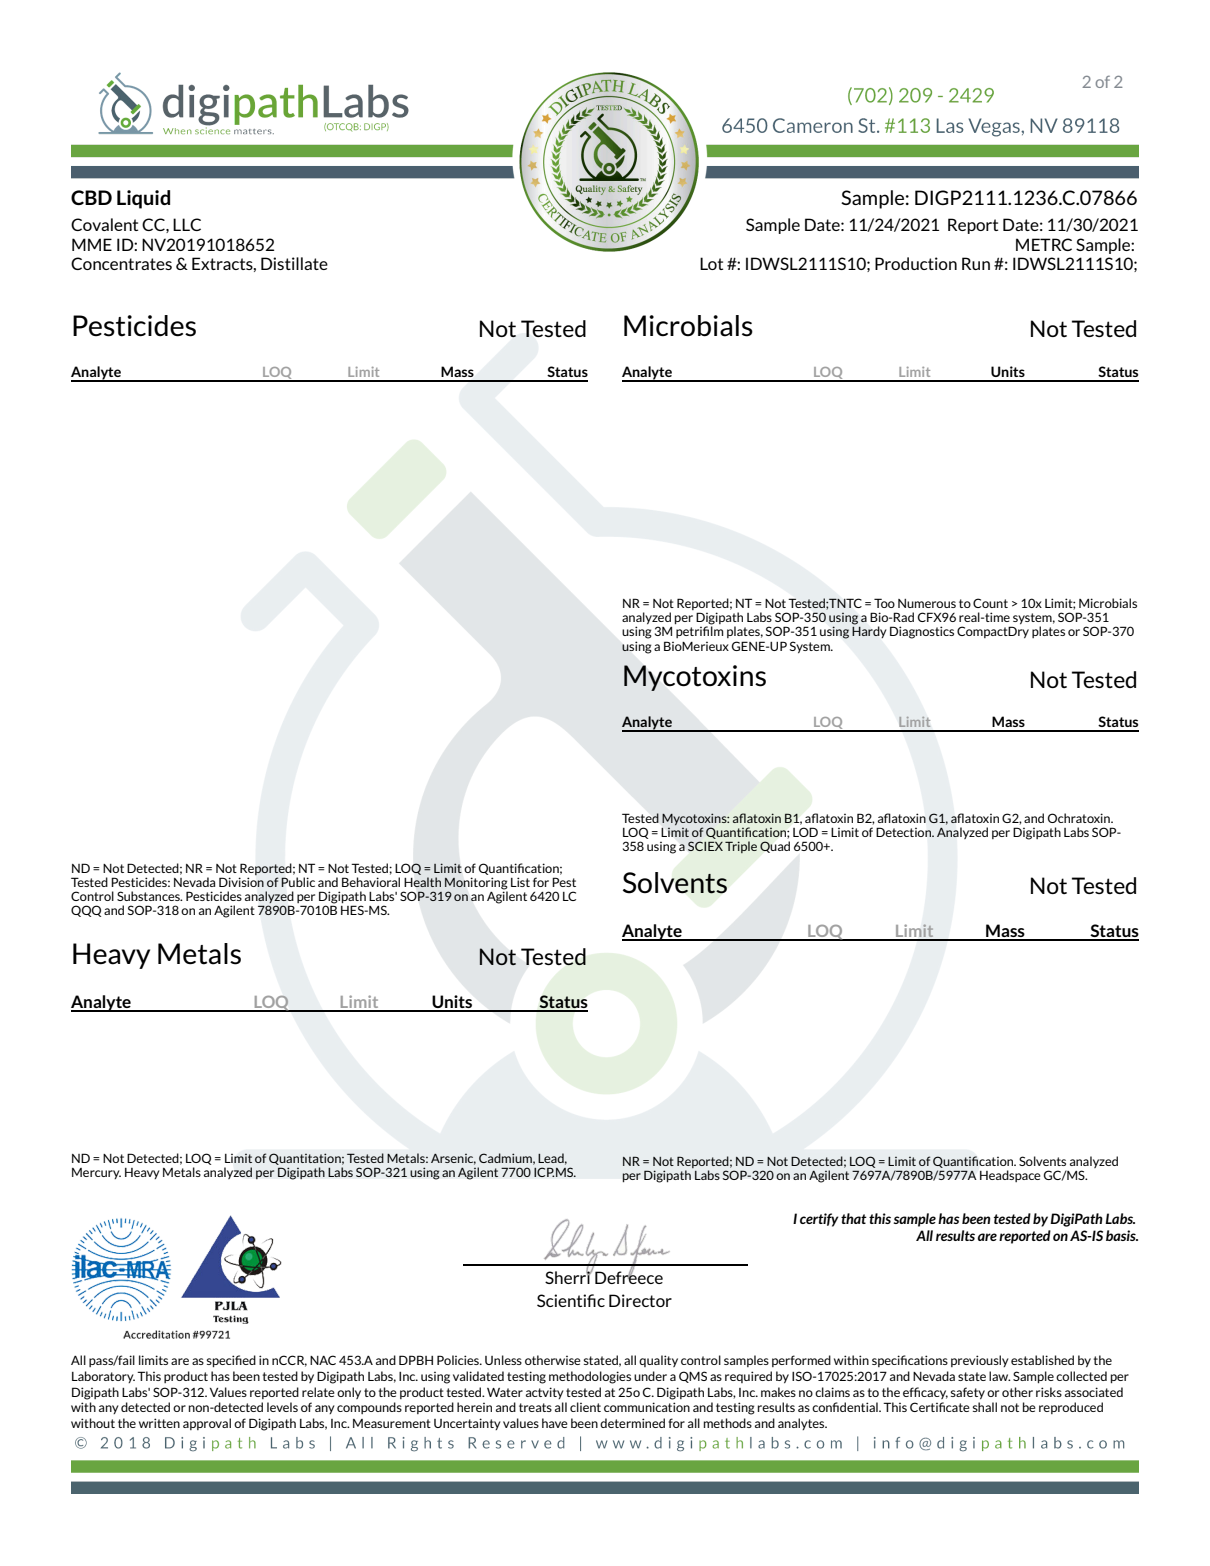 The height and width of the image is (1566, 1210). Describe the element at coordinates (590, 1377) in the image. I see `methodologies` at that location.
